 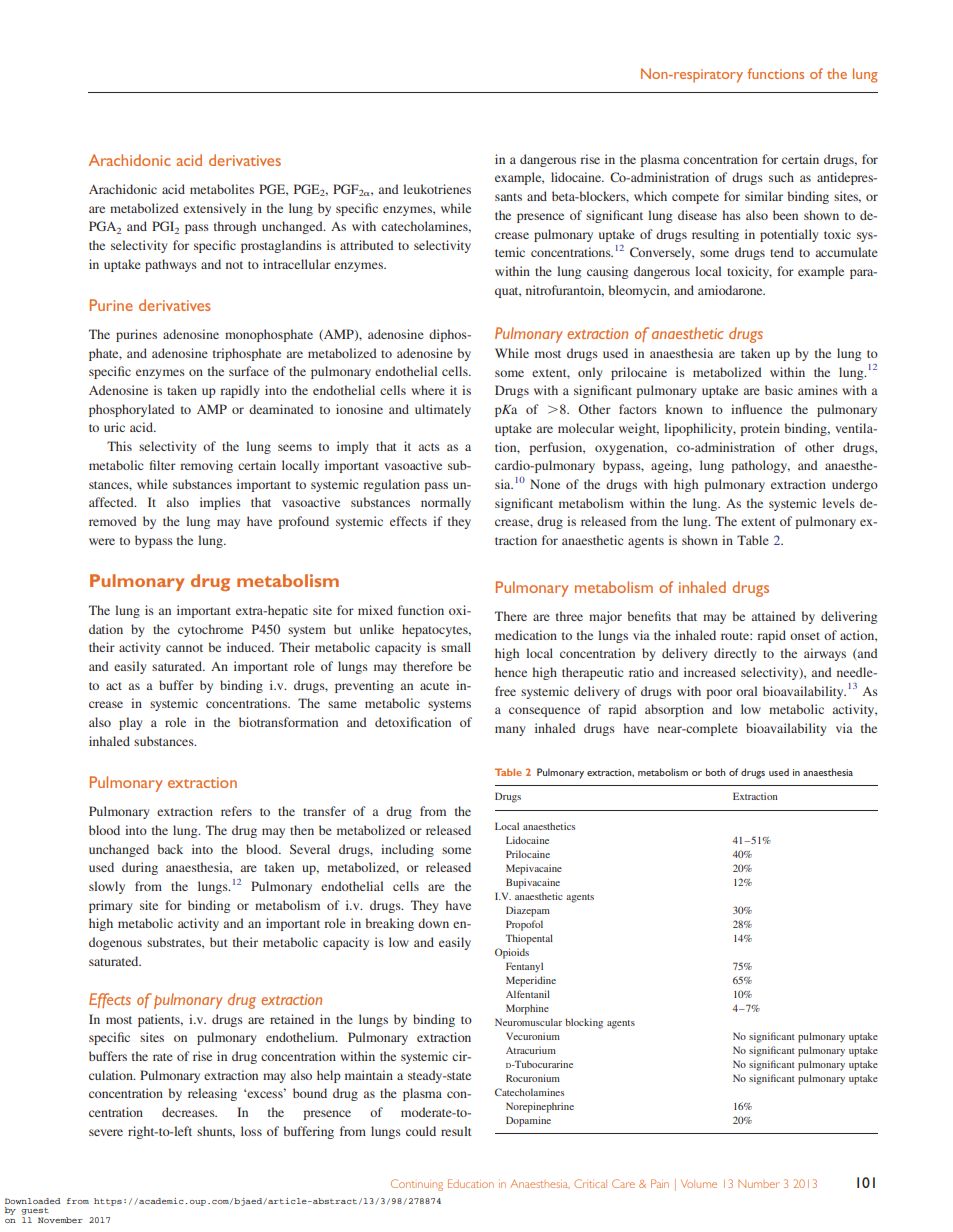 I want to click on play, so click(x=130, y=723).
